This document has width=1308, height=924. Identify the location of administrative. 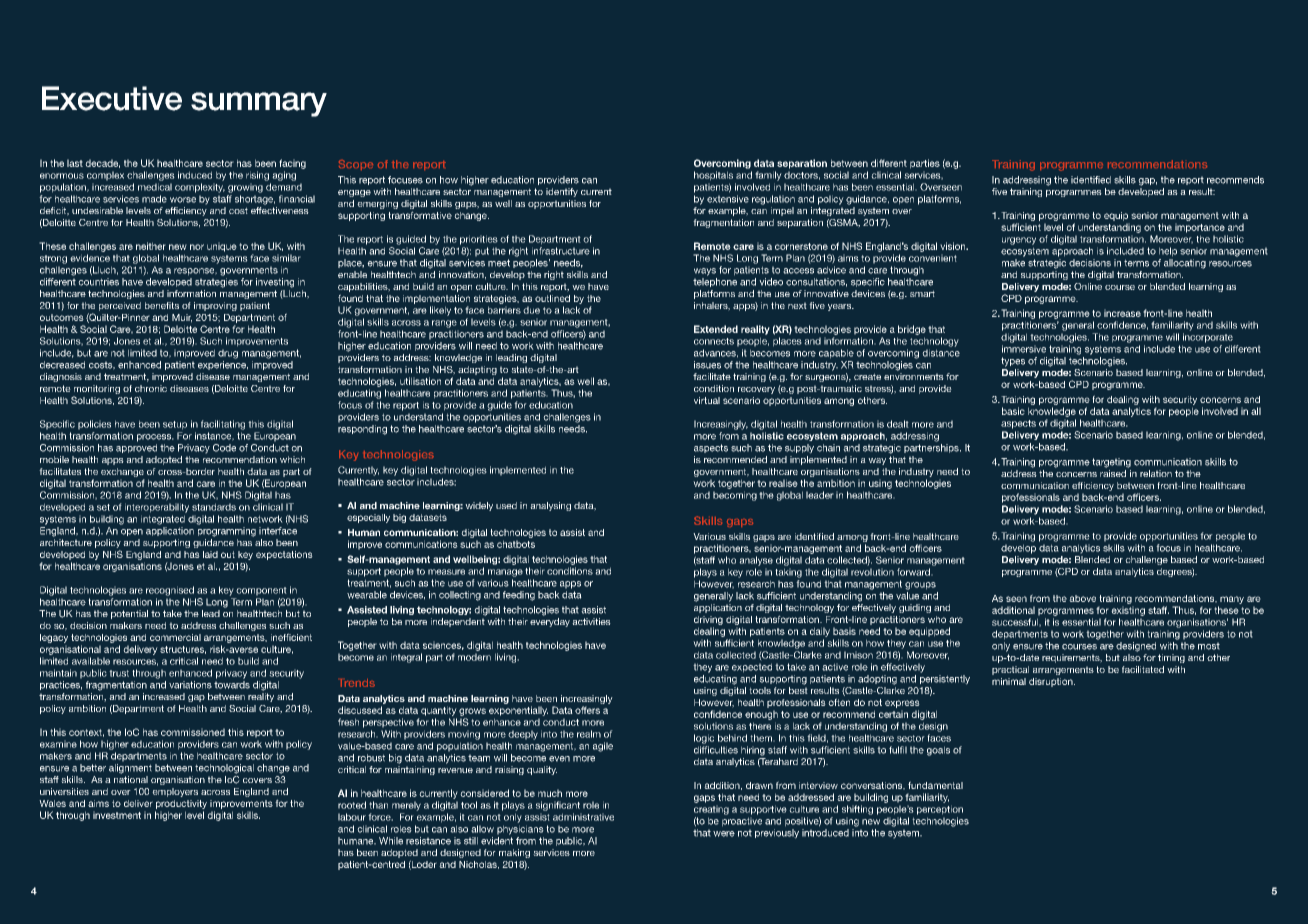
(583, 817).
